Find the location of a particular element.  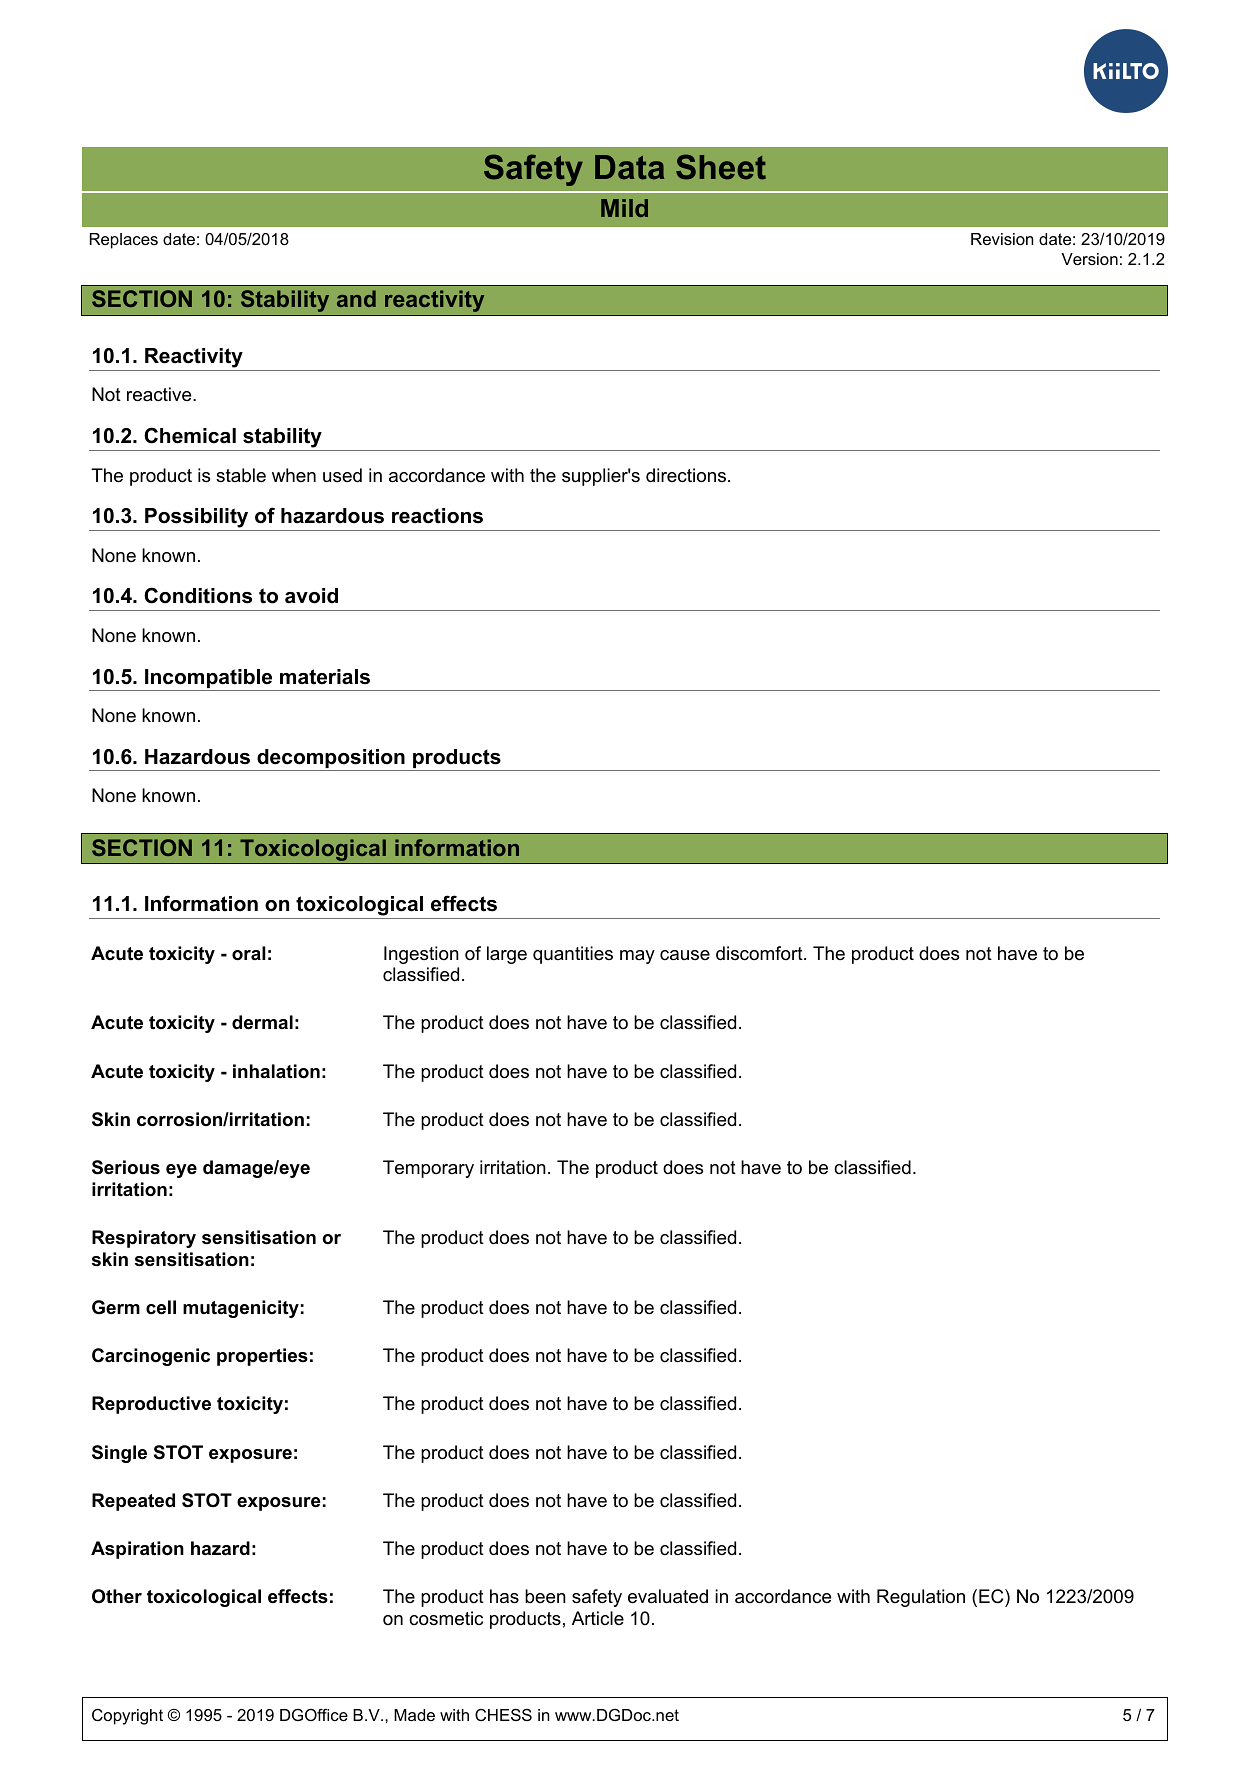

Mild is located at coordinates (624, 208).
